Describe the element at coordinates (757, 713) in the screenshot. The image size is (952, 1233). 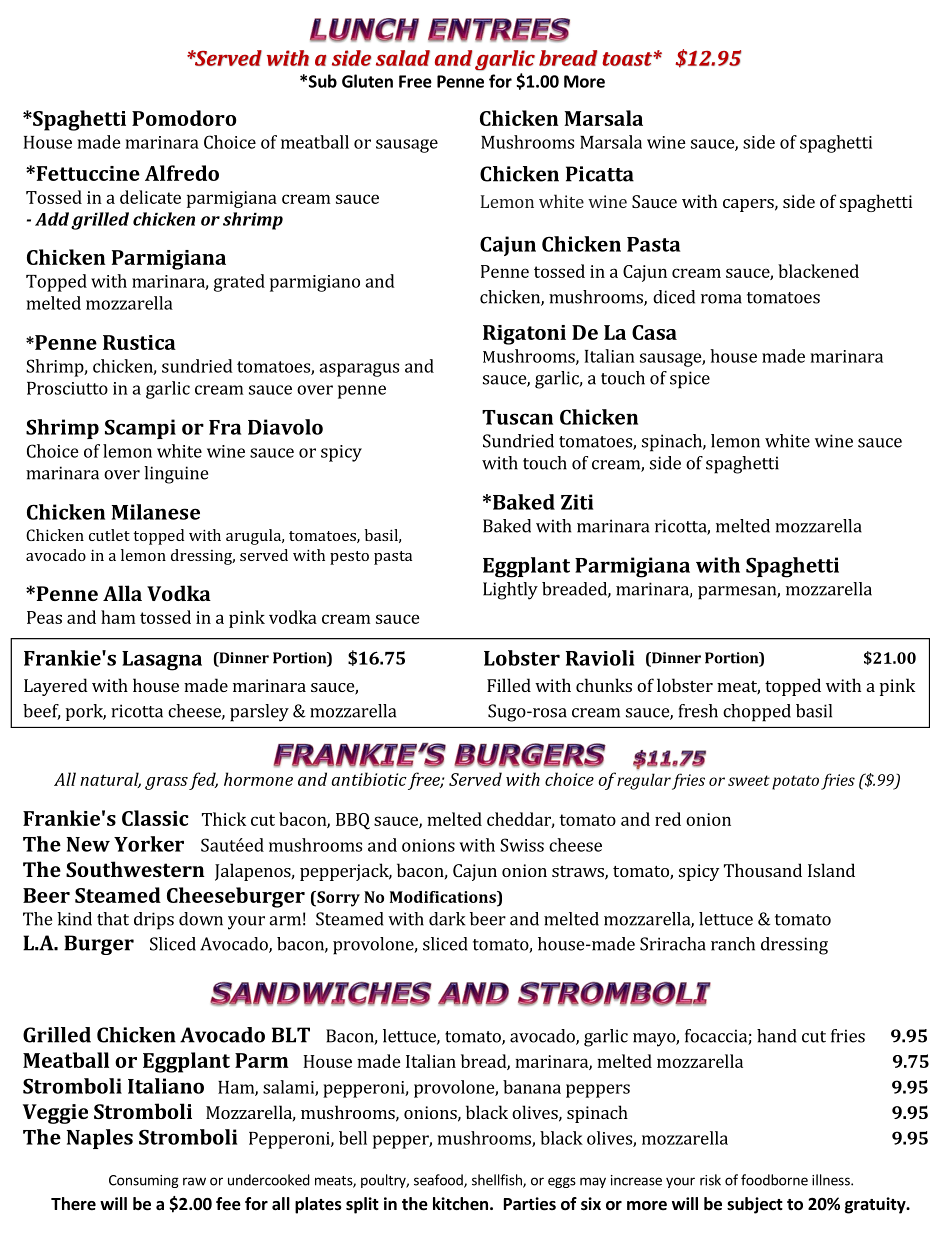
I see `chopped` at that location.
